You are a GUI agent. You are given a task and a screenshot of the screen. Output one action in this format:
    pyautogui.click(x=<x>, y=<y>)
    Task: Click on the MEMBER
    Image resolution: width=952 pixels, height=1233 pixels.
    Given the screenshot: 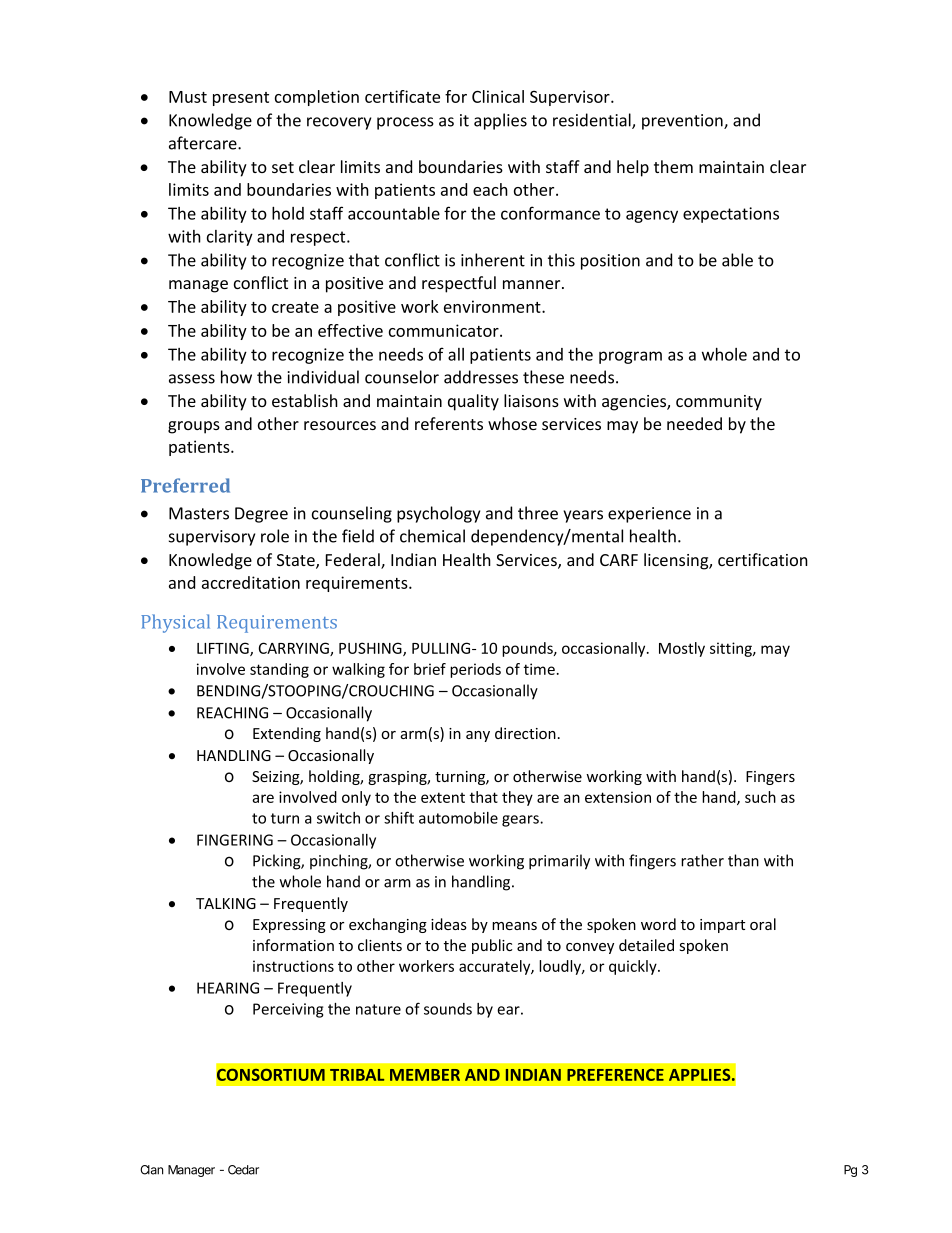 What is the action you would take?
    pyautogui.click(x=425, y=1075)
